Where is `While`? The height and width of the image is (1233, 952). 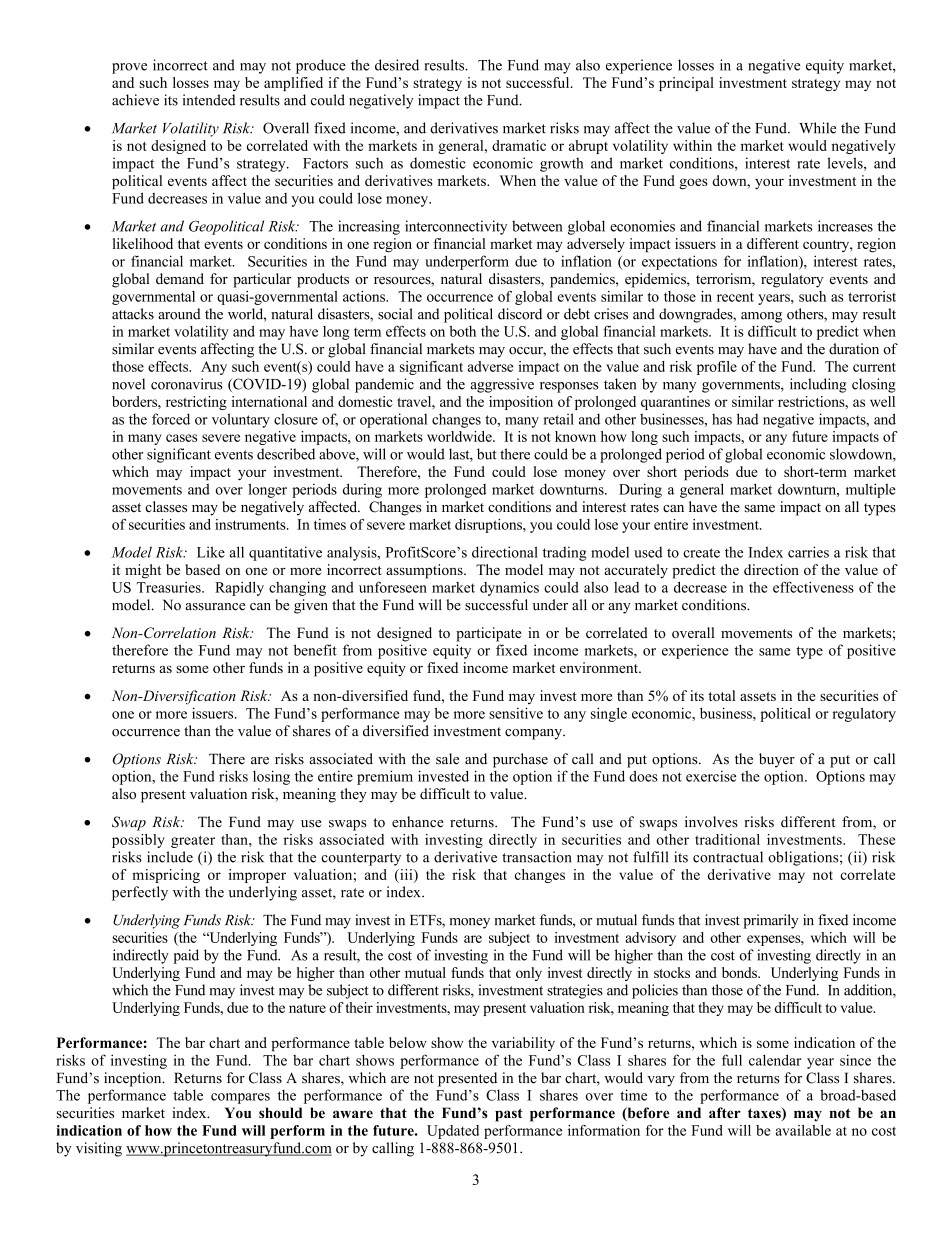 While is located at coordinates (817, 128).
